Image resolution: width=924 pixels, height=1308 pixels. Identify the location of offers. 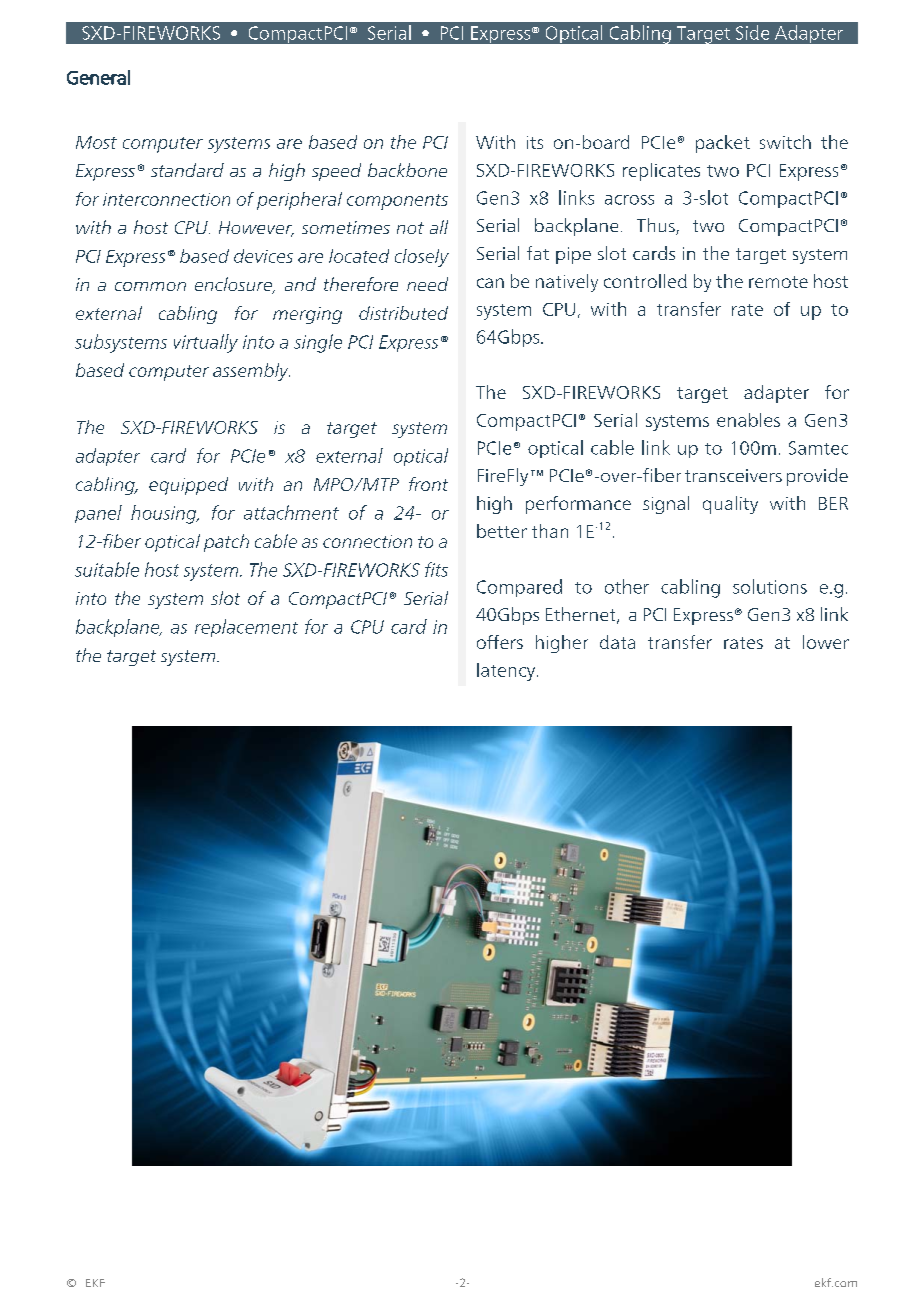
(500, 642).
